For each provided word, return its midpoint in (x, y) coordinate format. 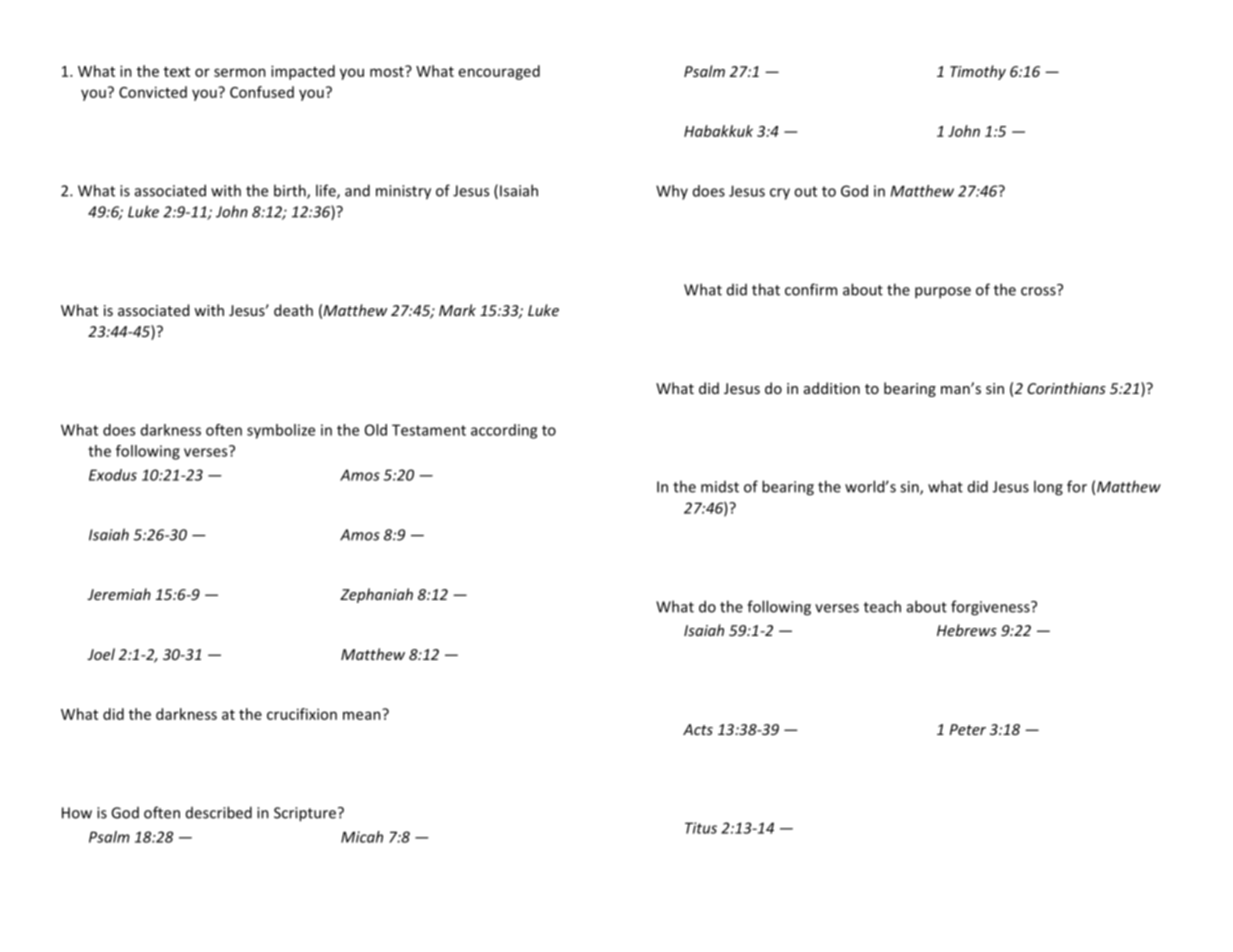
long (1048, 488)
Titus (701, 828)
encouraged (499, 72)
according (504, 431)
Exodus (113, 475)
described (219, 812)
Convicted (153, 92)
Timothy (978, 72)
